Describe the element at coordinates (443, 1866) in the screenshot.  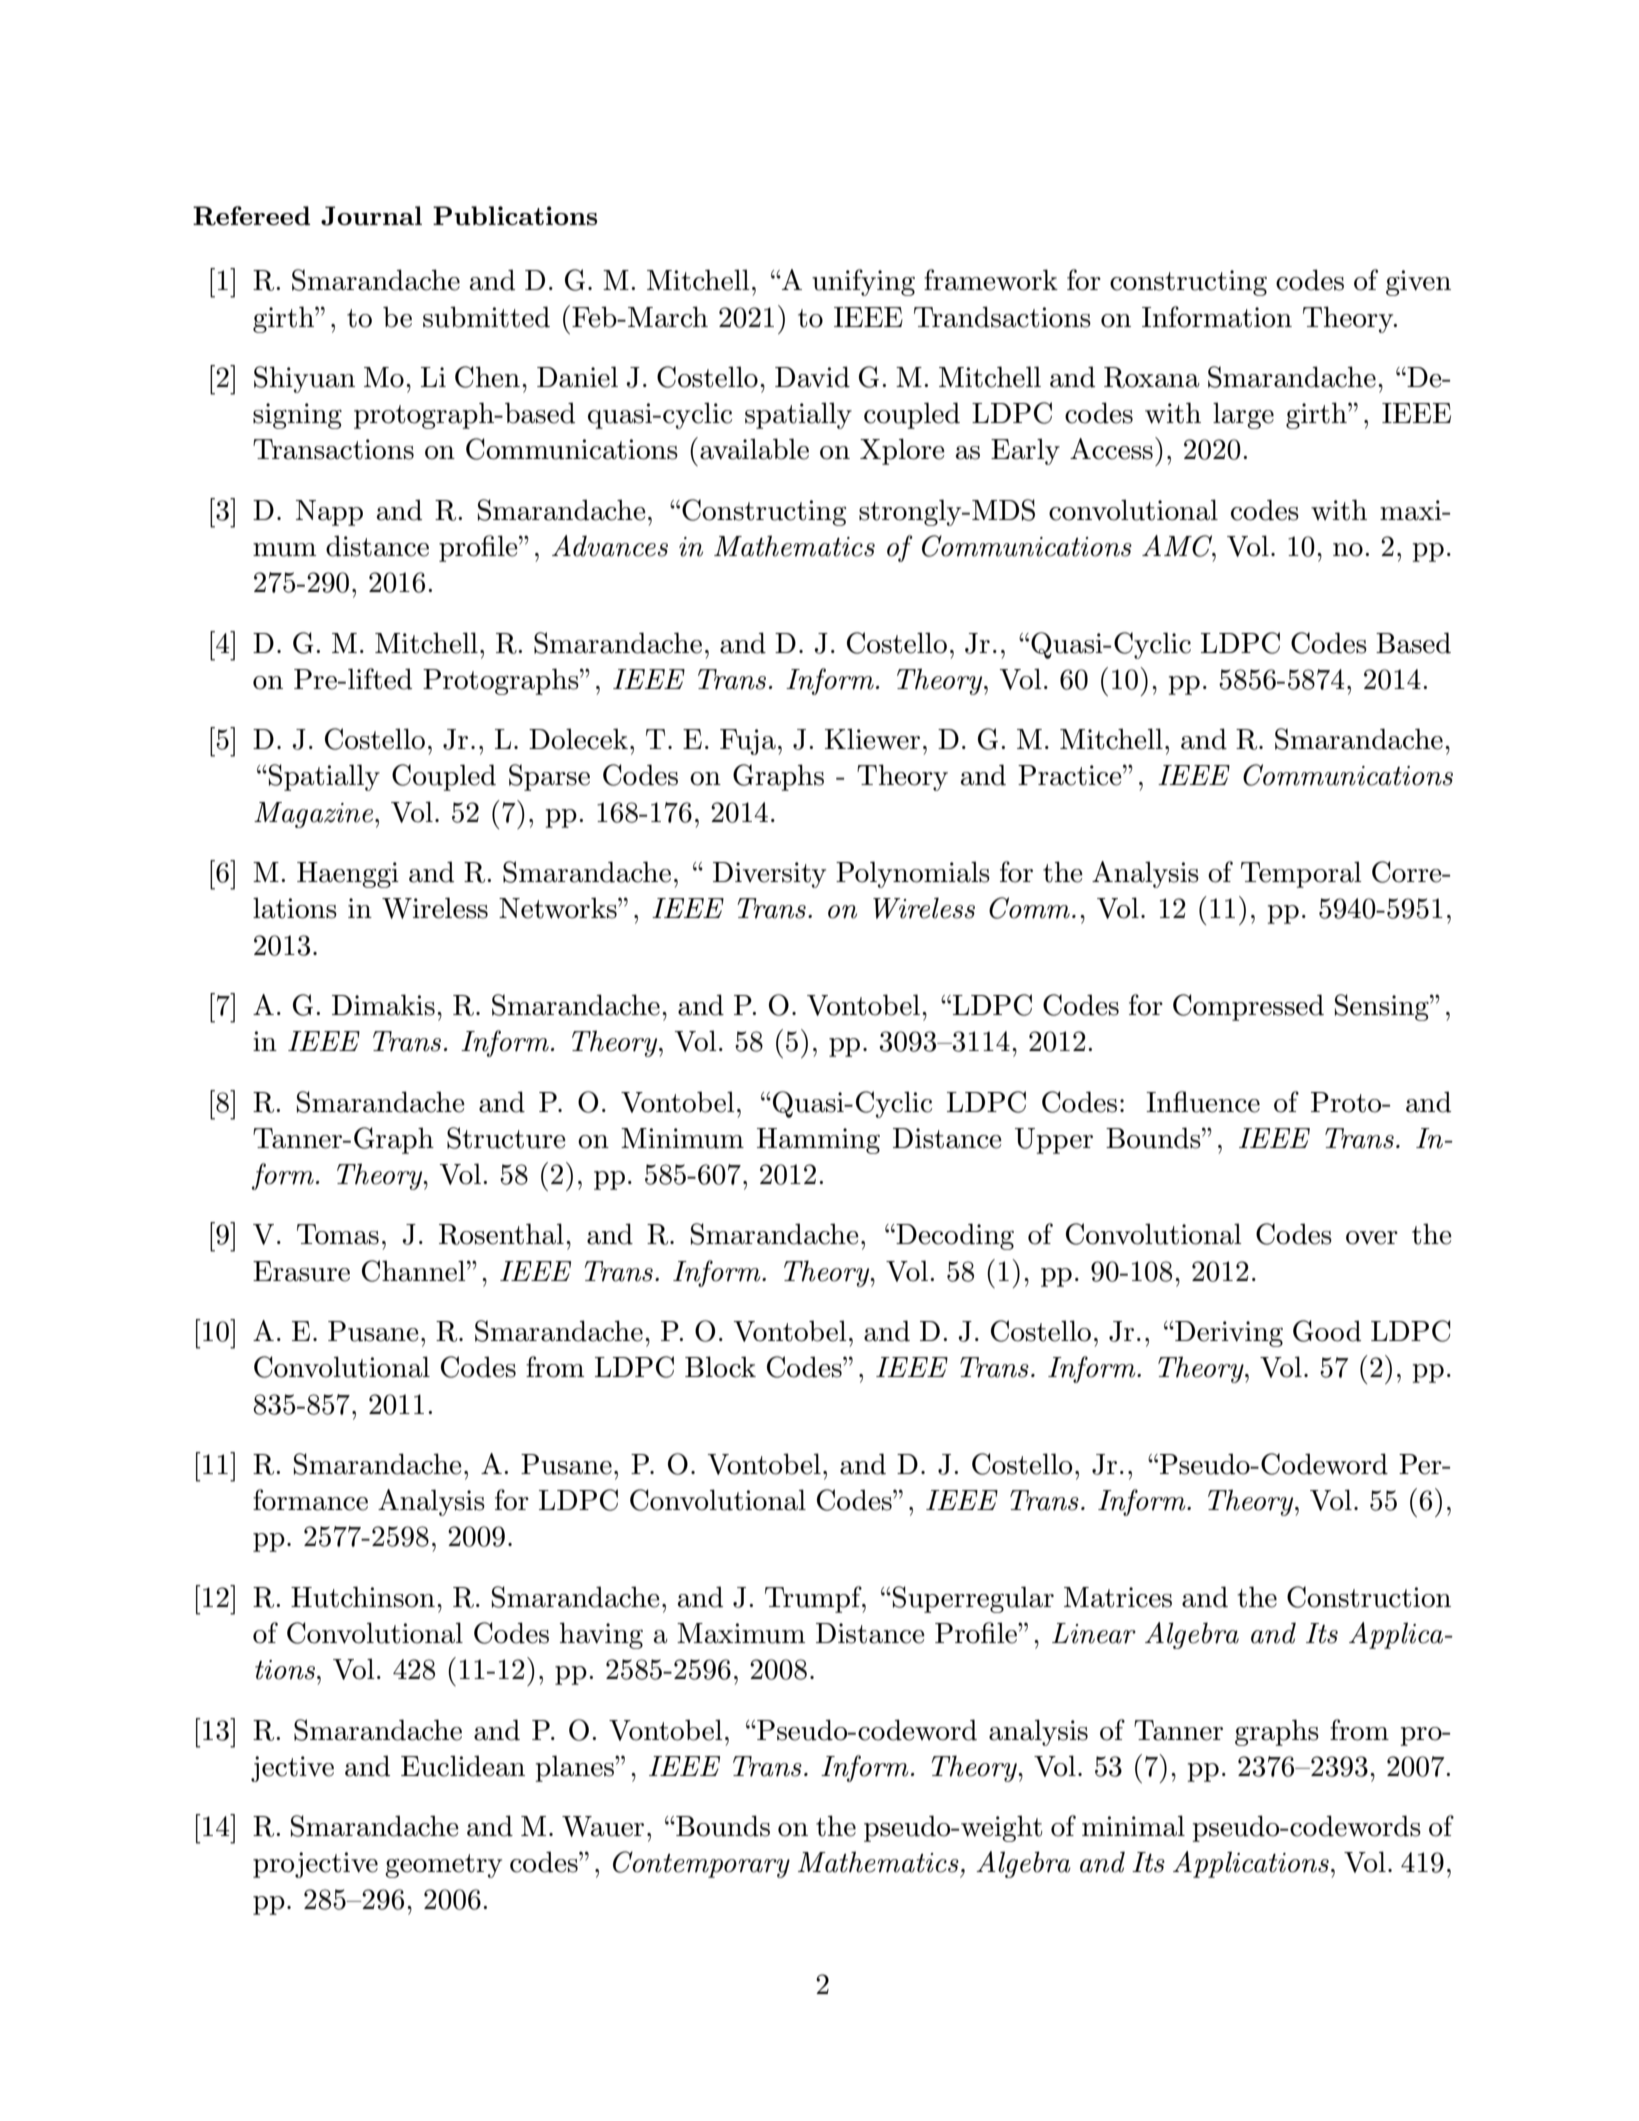
I see `geometry` at that location.
